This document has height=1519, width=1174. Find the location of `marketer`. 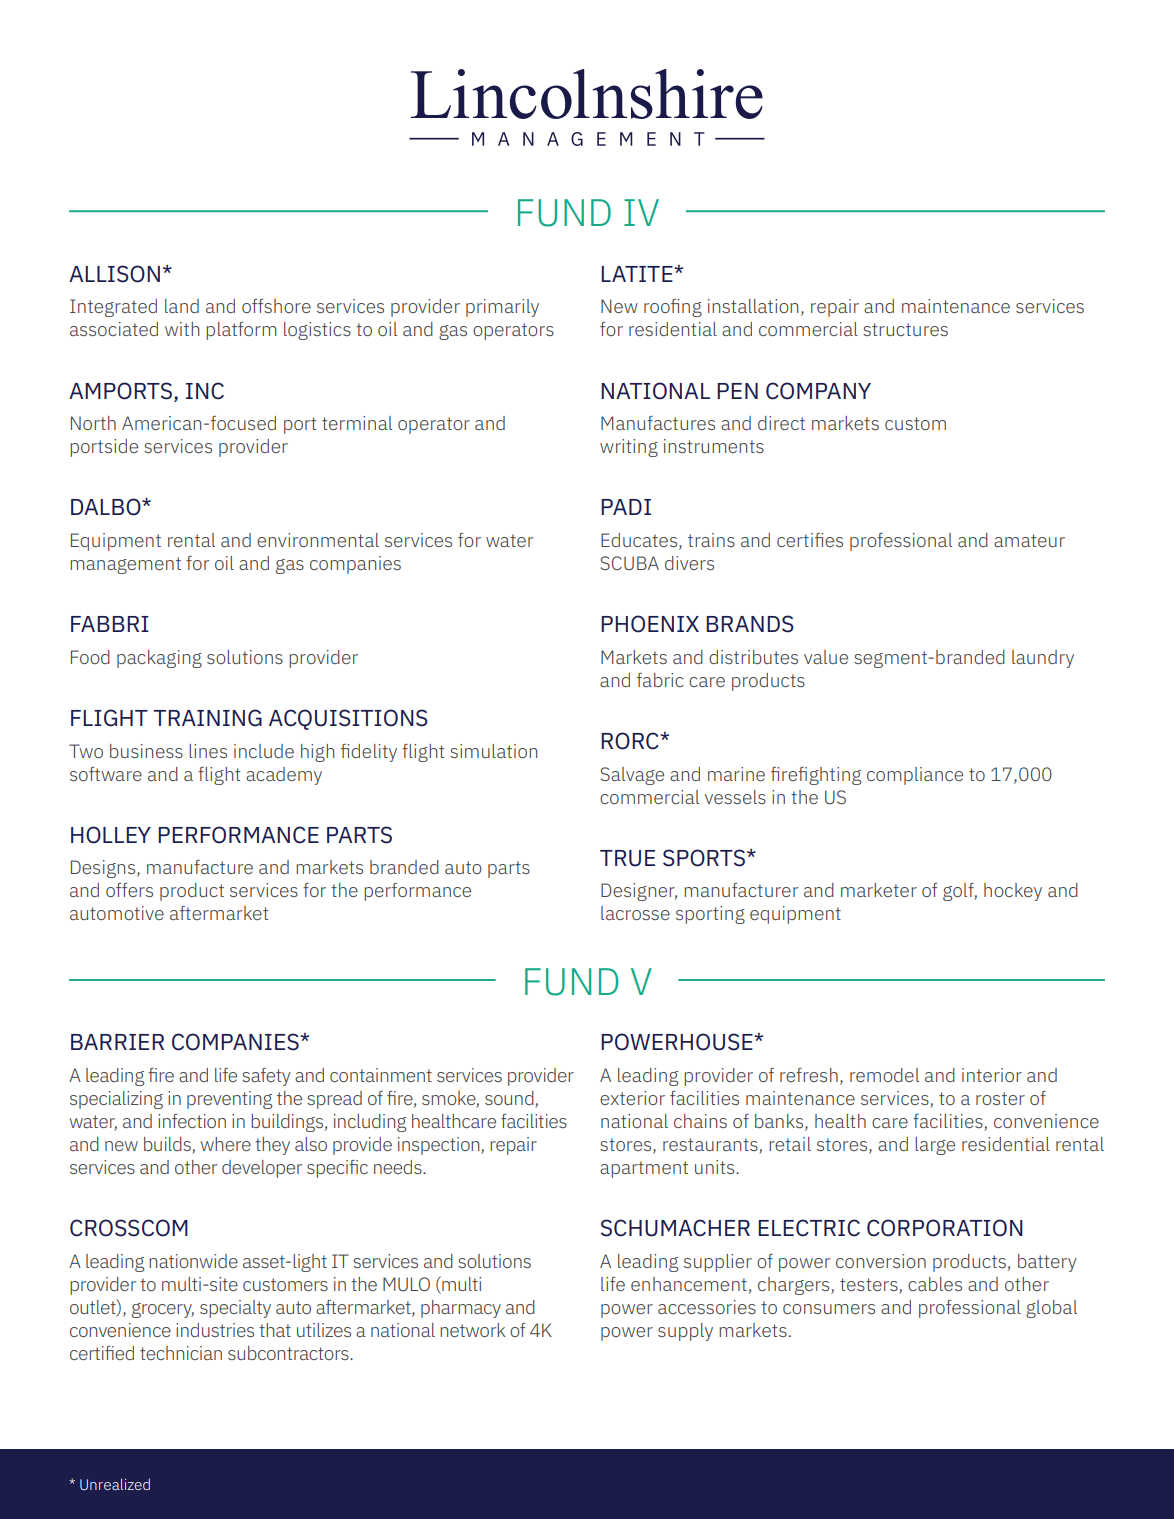

marketer is located at coordinates (879, 890).
